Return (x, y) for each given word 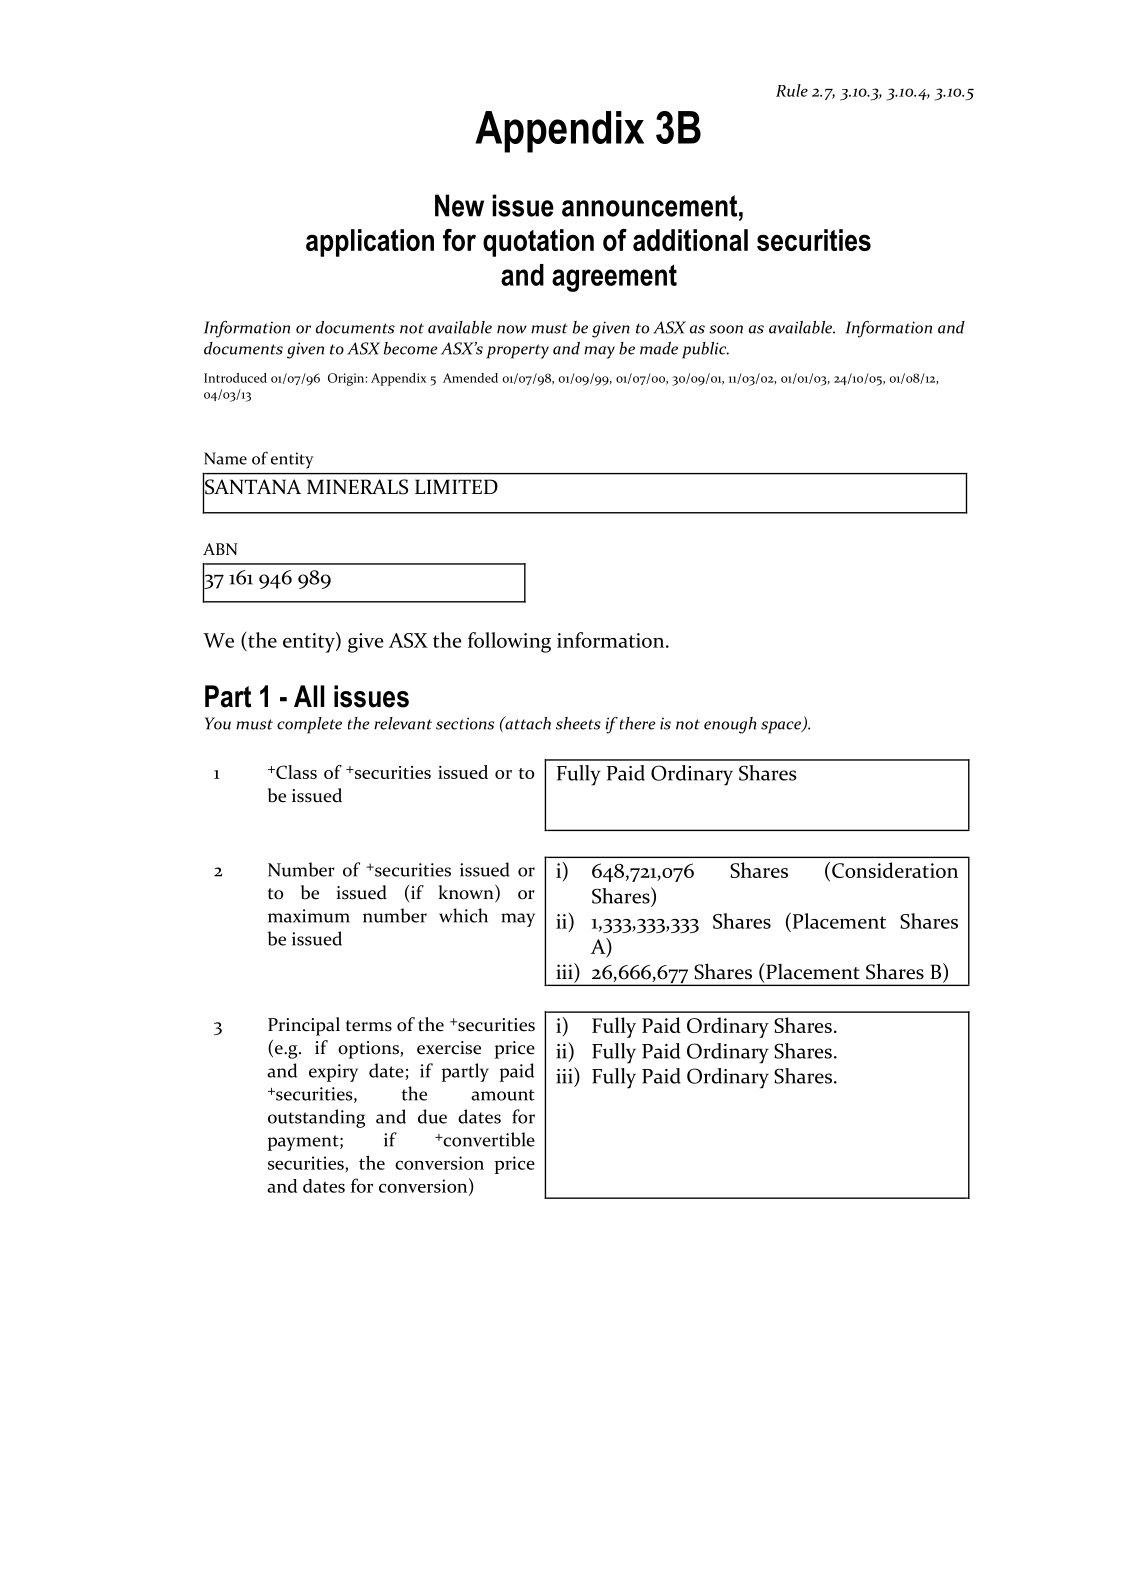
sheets (578, 723)
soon (726, 329)
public (705, 350)
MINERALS (357, 487)
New (459, 205)
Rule (792, 90)
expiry (333, 1073)
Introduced (235, 378)
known (467, 893)
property (517, 351)
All (309, 696)
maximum (309, 916)
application (370, 243)
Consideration (895, 870)
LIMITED (456, 486)
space (782, 727)
